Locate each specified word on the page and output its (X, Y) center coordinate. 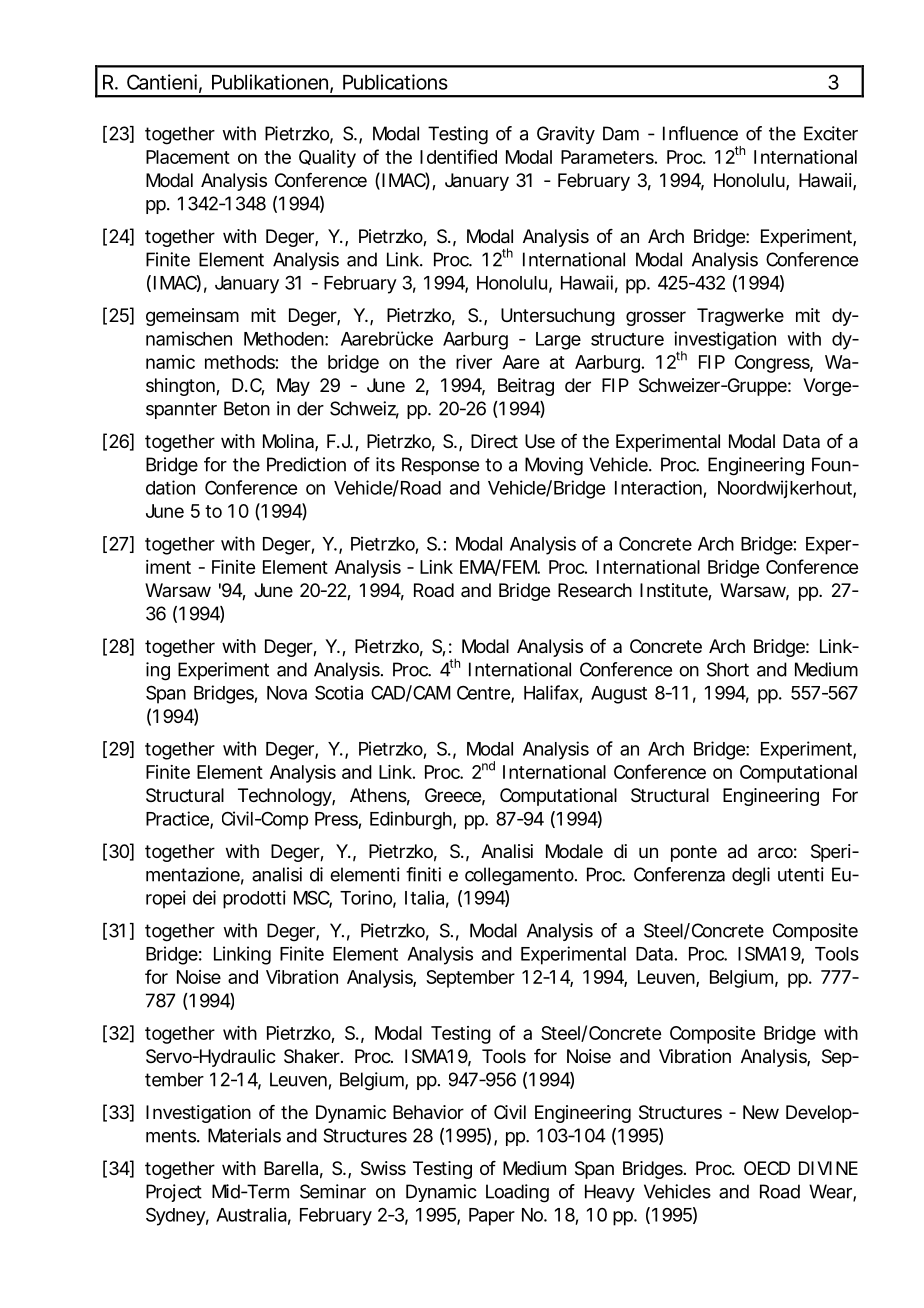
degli (751, 876)
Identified (458, 156)
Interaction (658, 487)
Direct (494, 441)
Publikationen (270, 82)
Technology (285, 797)
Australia (251, 1214)
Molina (289, 442)
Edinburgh (411, 820)
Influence (700, 133)
